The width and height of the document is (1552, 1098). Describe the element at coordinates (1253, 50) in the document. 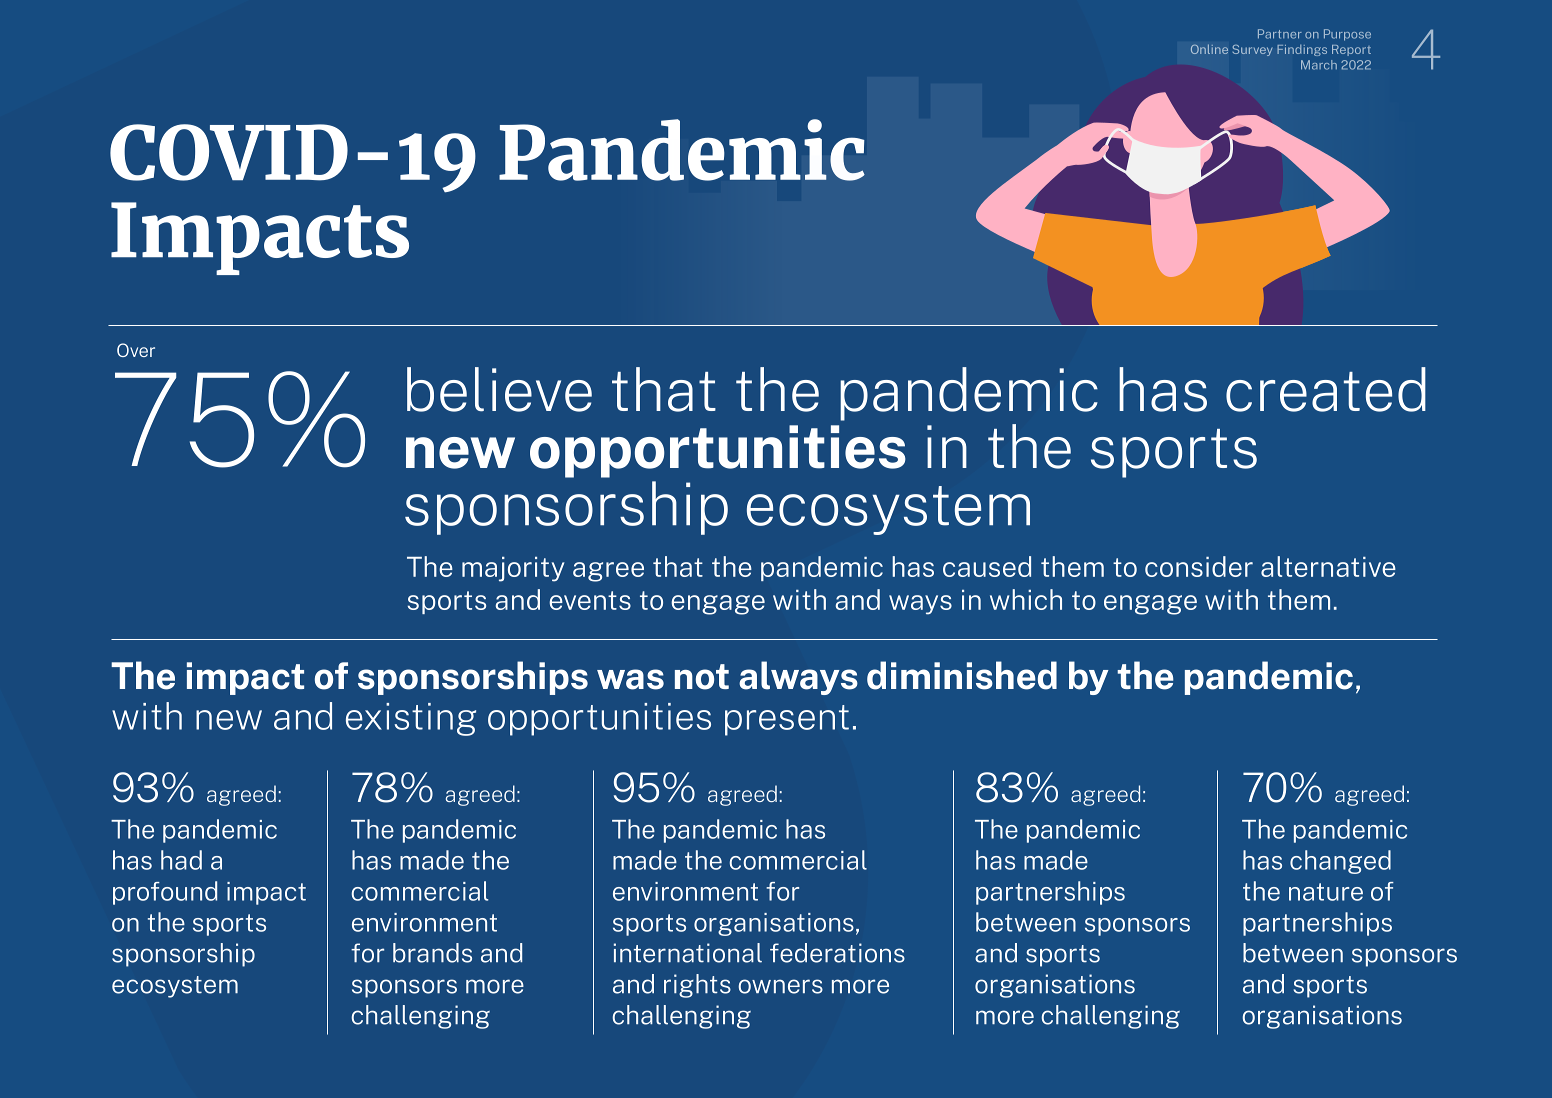

I see `Survey` at that location.
